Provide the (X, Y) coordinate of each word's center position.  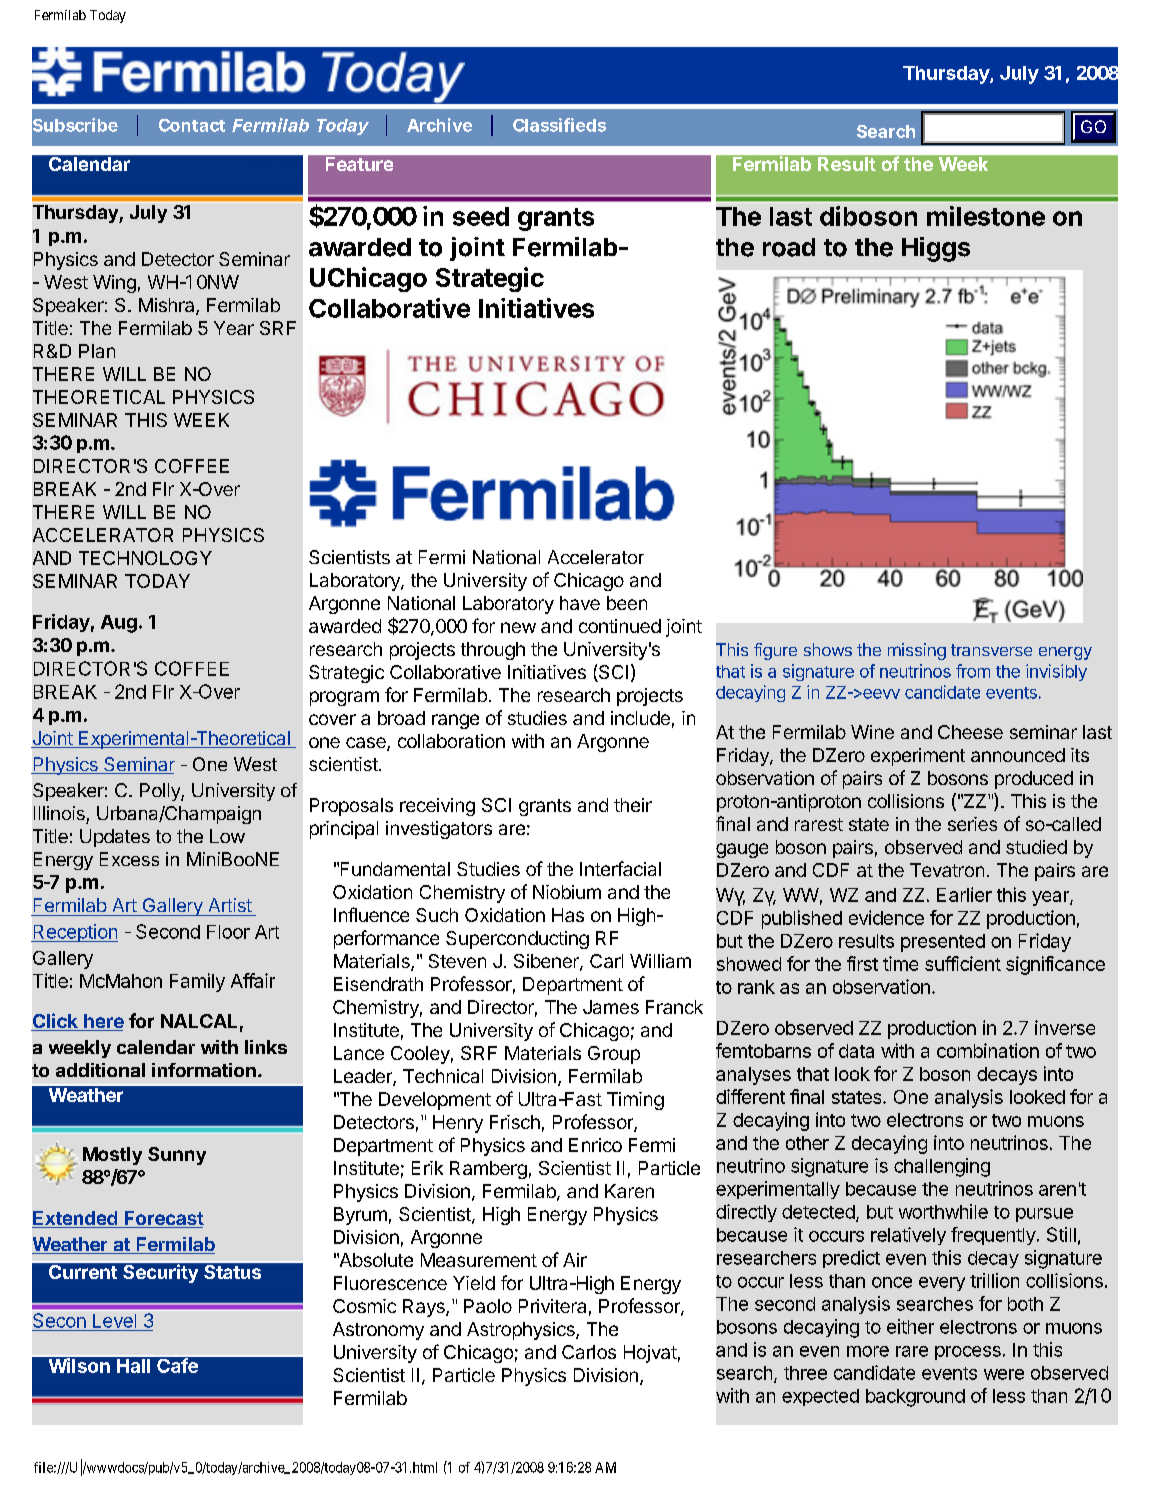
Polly (161, 792)
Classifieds (559, 125)
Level (114, 1321)
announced (1018, 755)
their (633, 805)
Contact (192, 125)
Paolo (488, 1306)
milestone (986, 216)
